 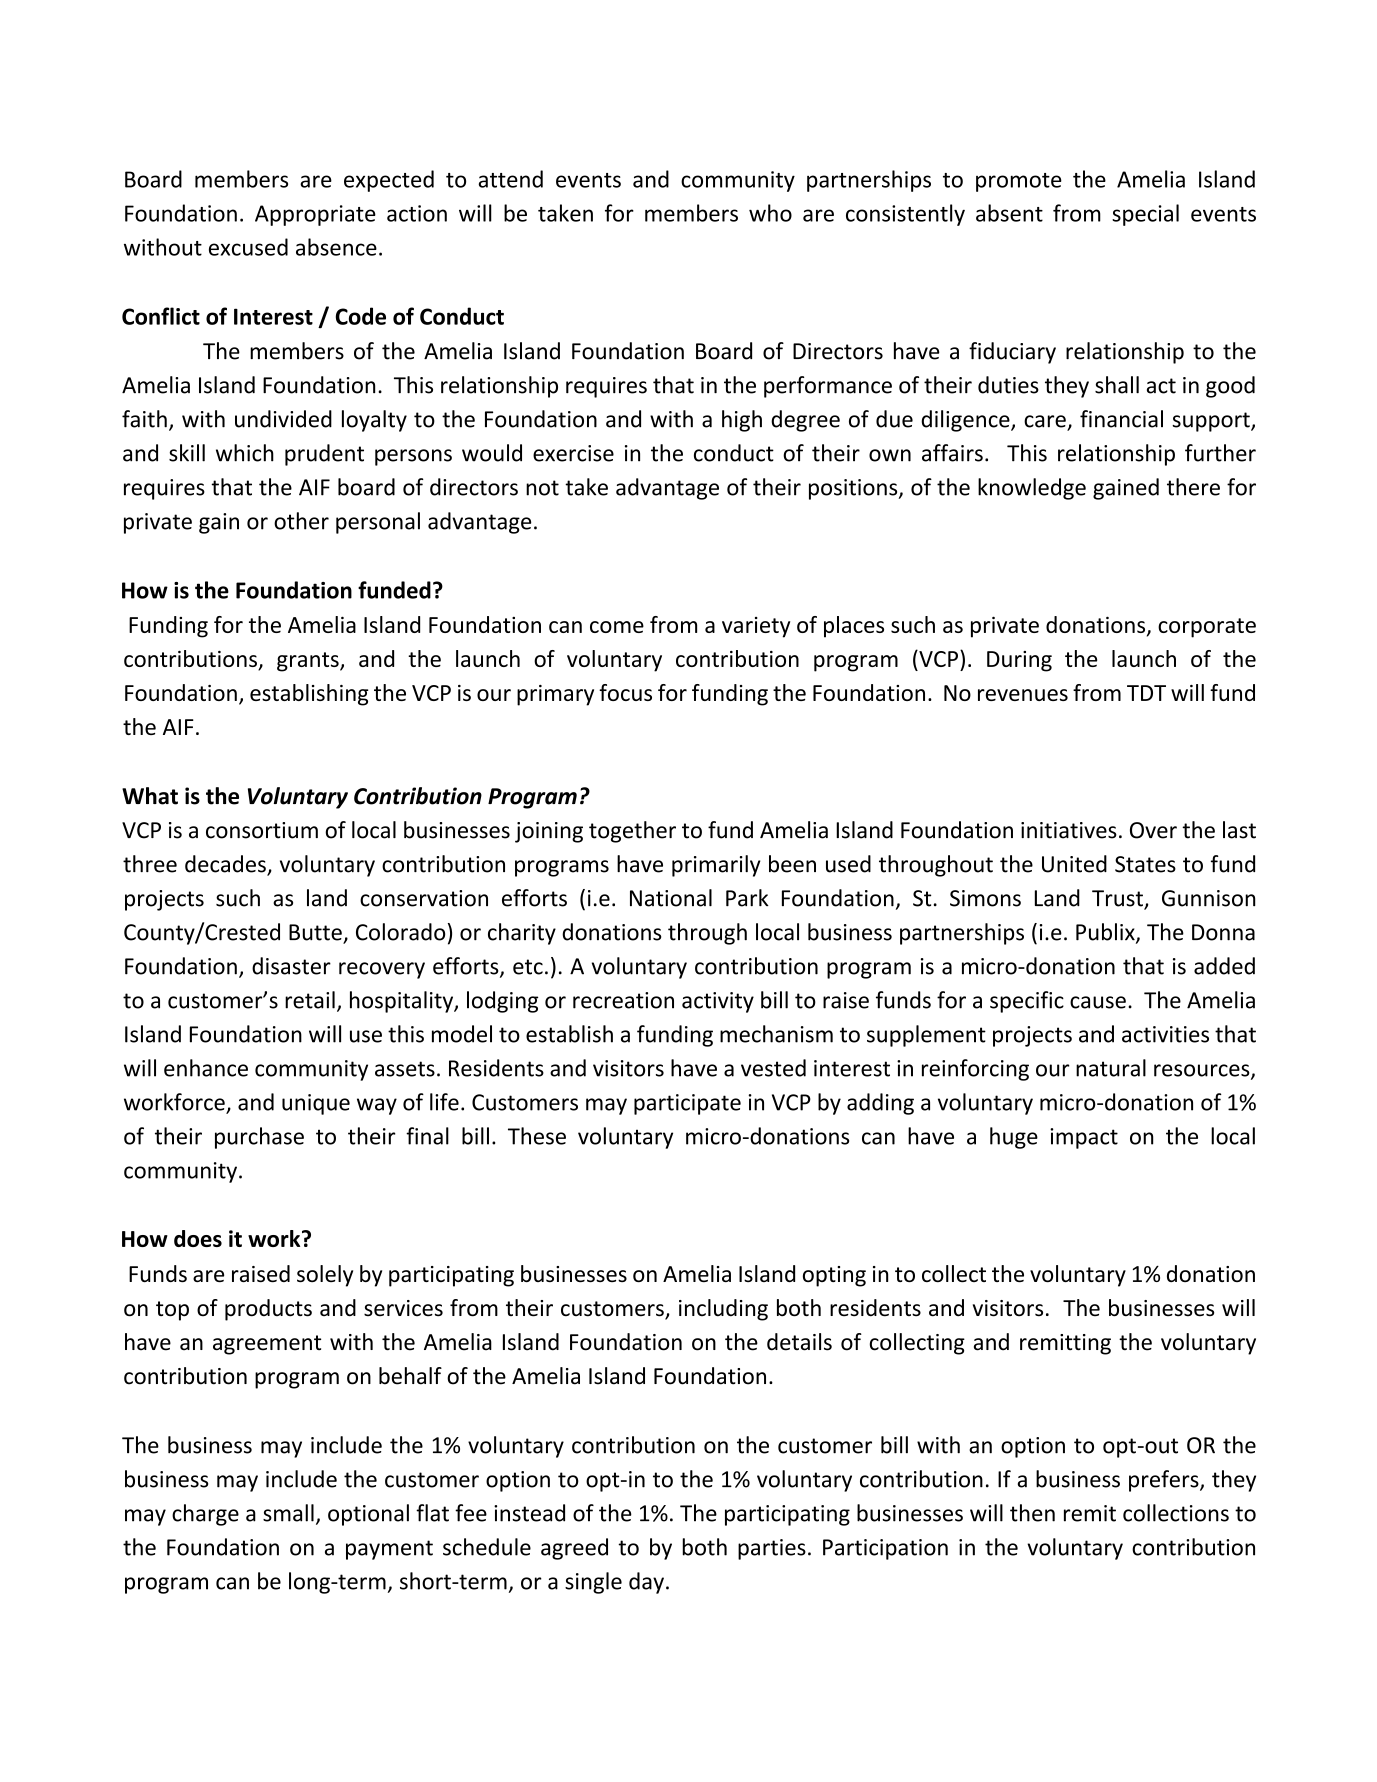 I want to click on focus, so click(x=625, y=692).
